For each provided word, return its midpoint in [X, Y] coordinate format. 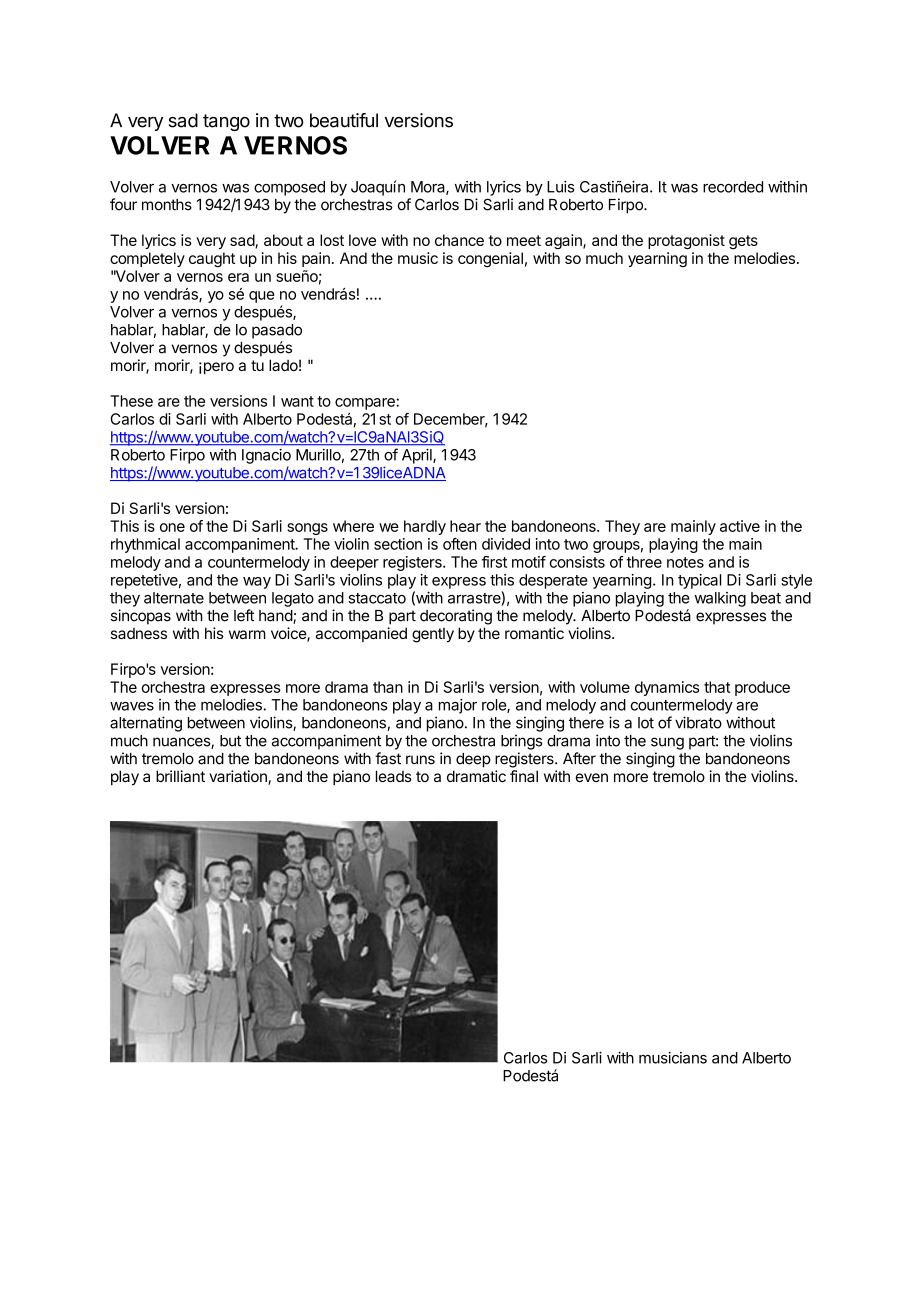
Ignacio [266, 456]
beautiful [344, 120]
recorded [733, 187]
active [740, 526]
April [418, 456]
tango [226, 122]
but [230, 741]
